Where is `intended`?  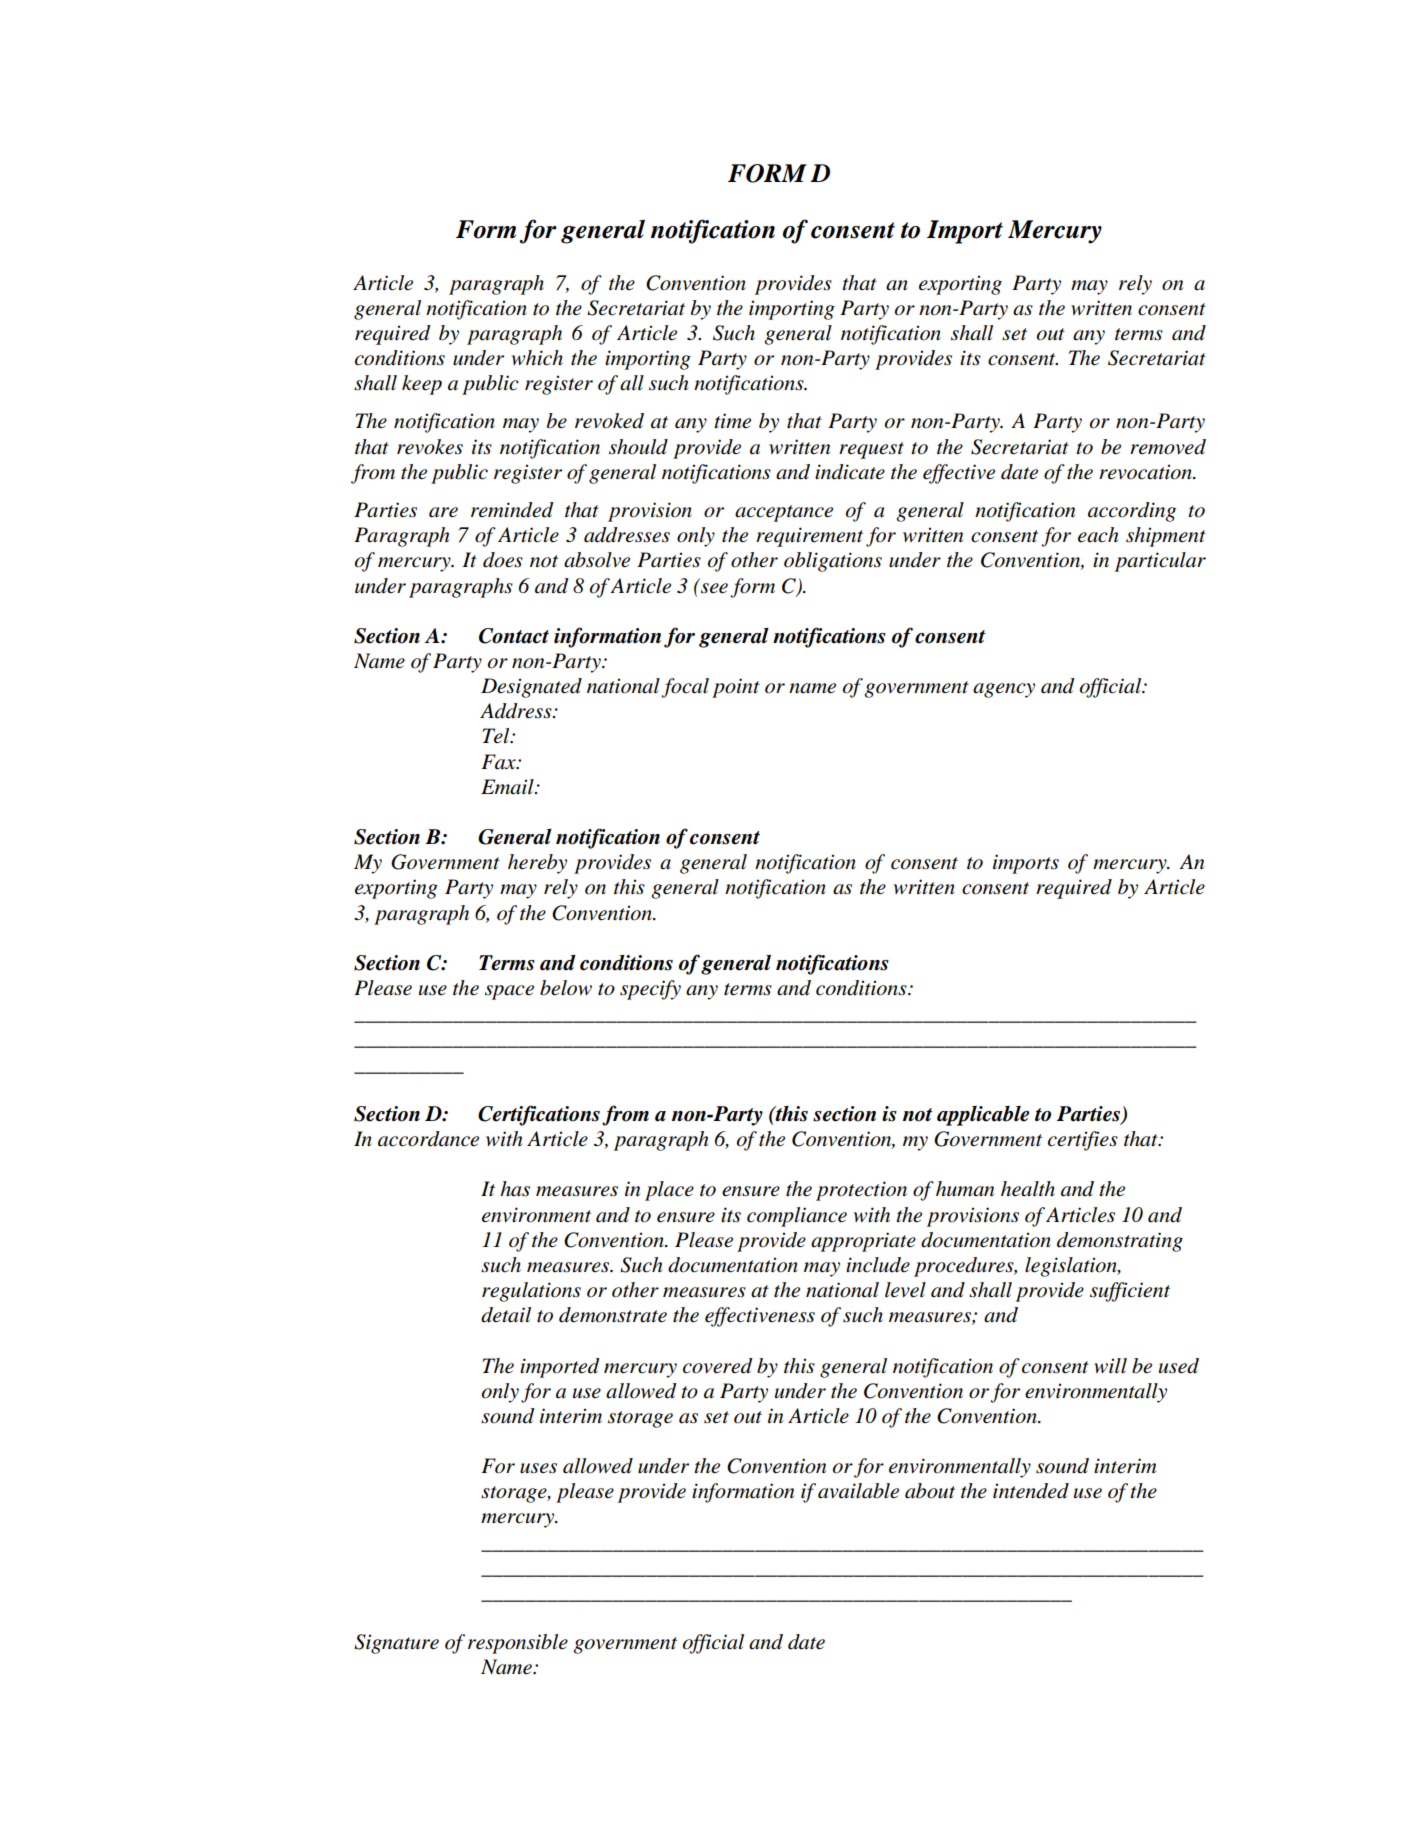 intended is located at coordinates (1031, 1491).
